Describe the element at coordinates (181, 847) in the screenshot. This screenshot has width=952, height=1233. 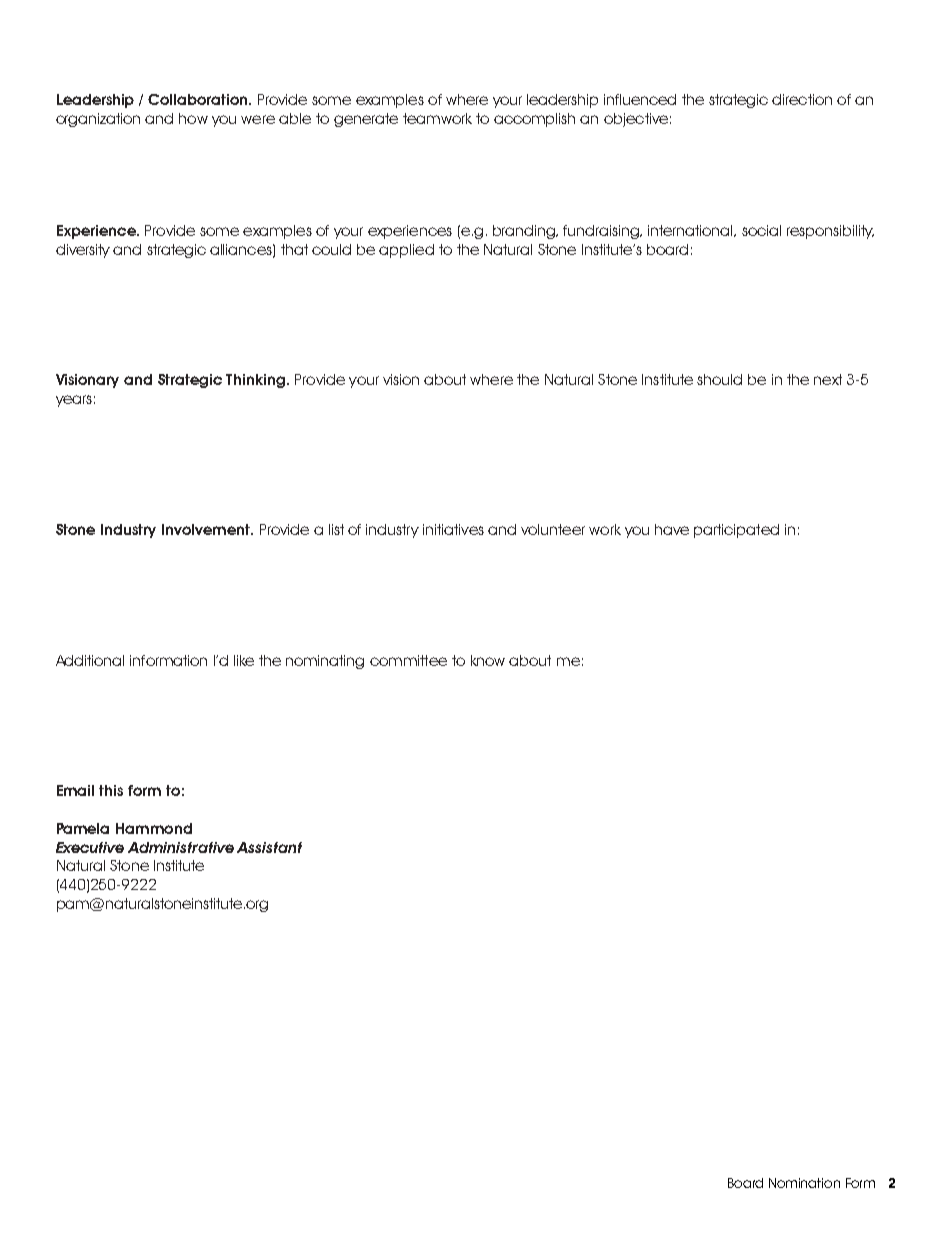
I see `Administrative` at that location.
